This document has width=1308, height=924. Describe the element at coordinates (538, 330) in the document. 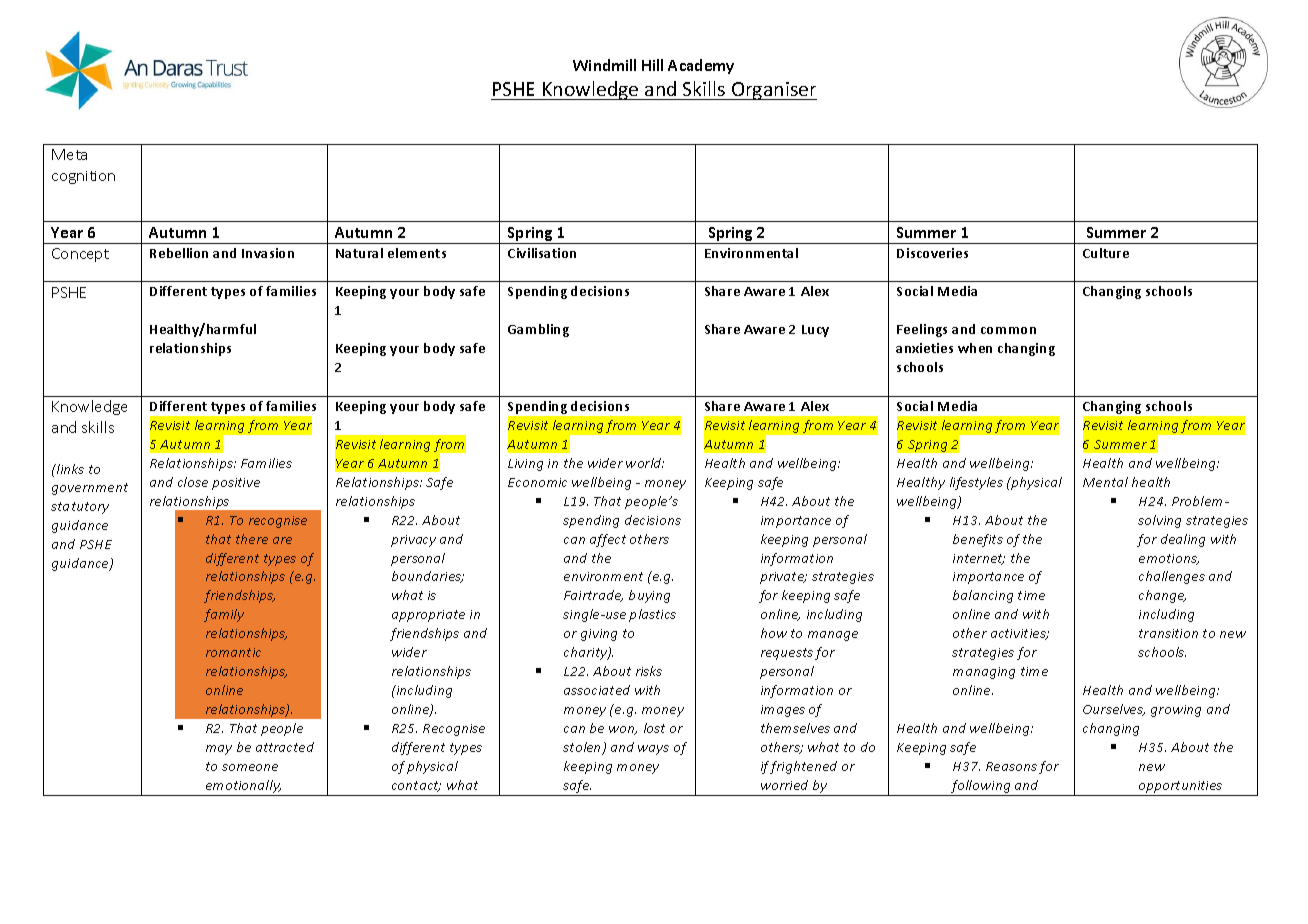

I see `Gambling` at that location.
